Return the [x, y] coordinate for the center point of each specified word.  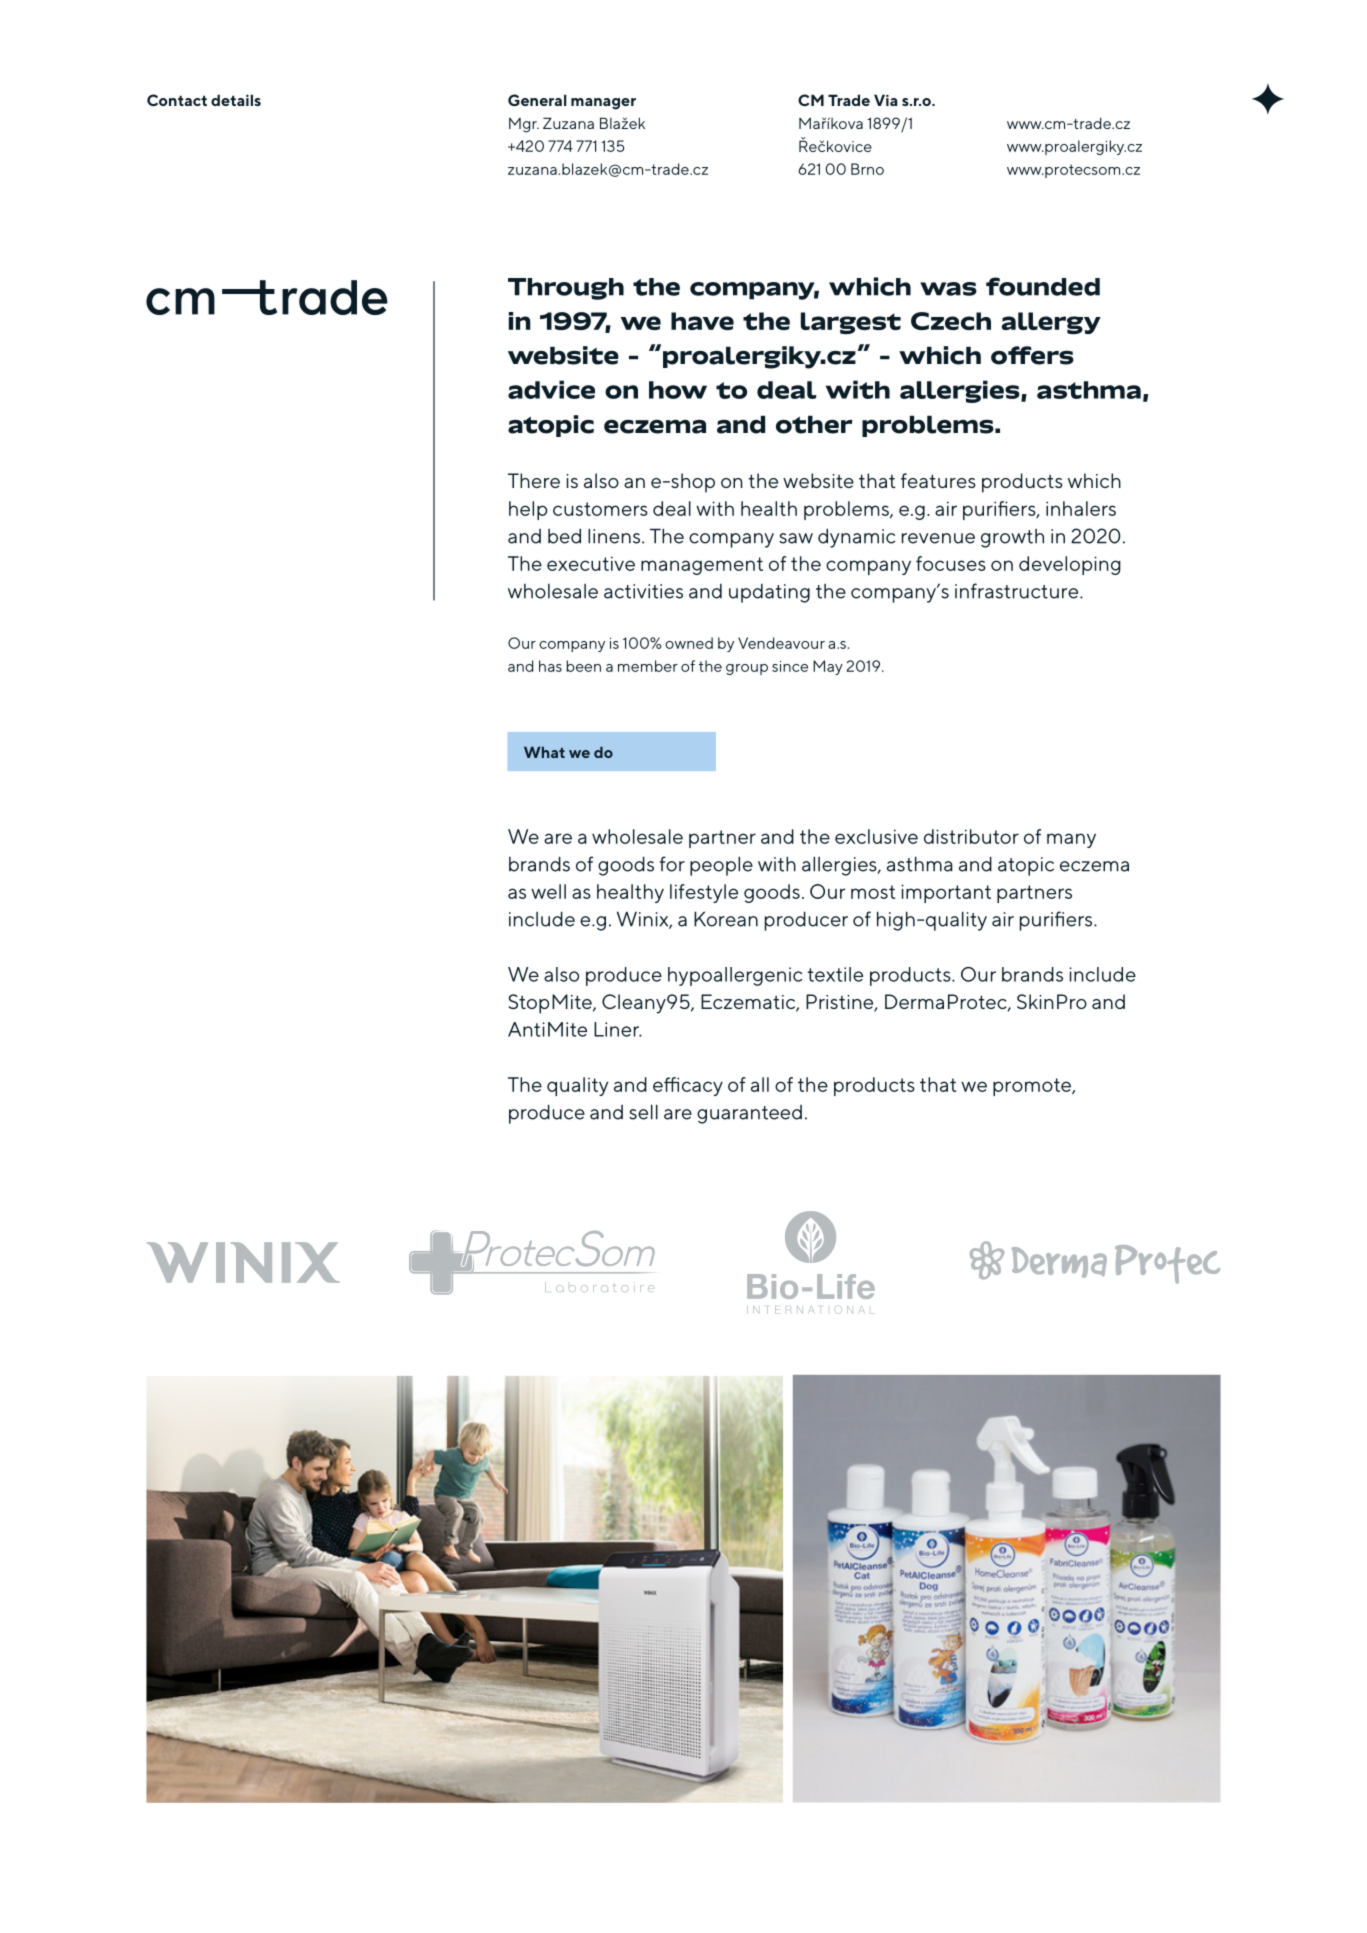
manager [603, 104]
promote [1033, 1087]
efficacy [688, 1086]
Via [886, 100]
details [236, 100]
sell [643, 1112]
